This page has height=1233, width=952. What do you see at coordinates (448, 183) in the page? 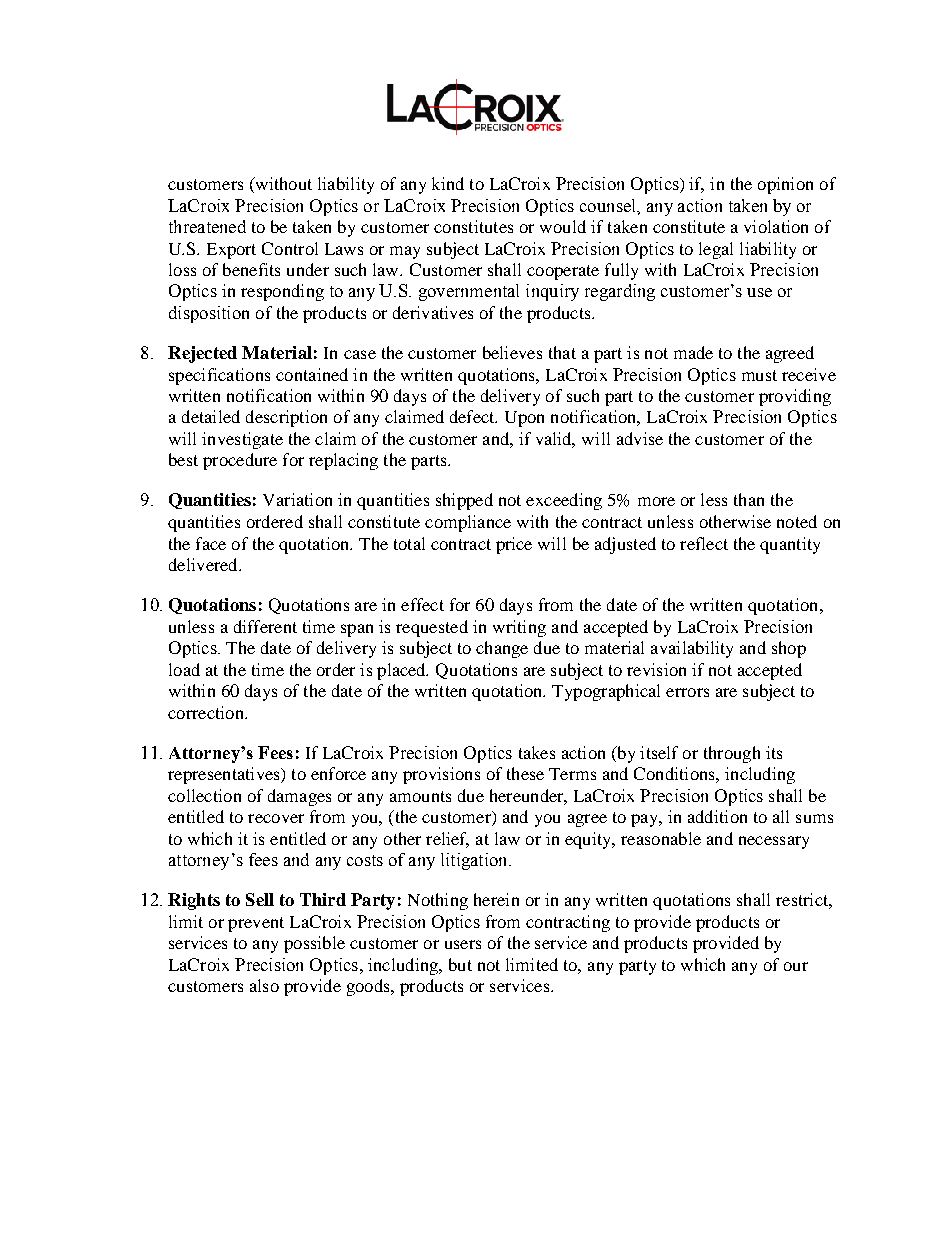
I see `kind` at bounding box center [448, 183].
